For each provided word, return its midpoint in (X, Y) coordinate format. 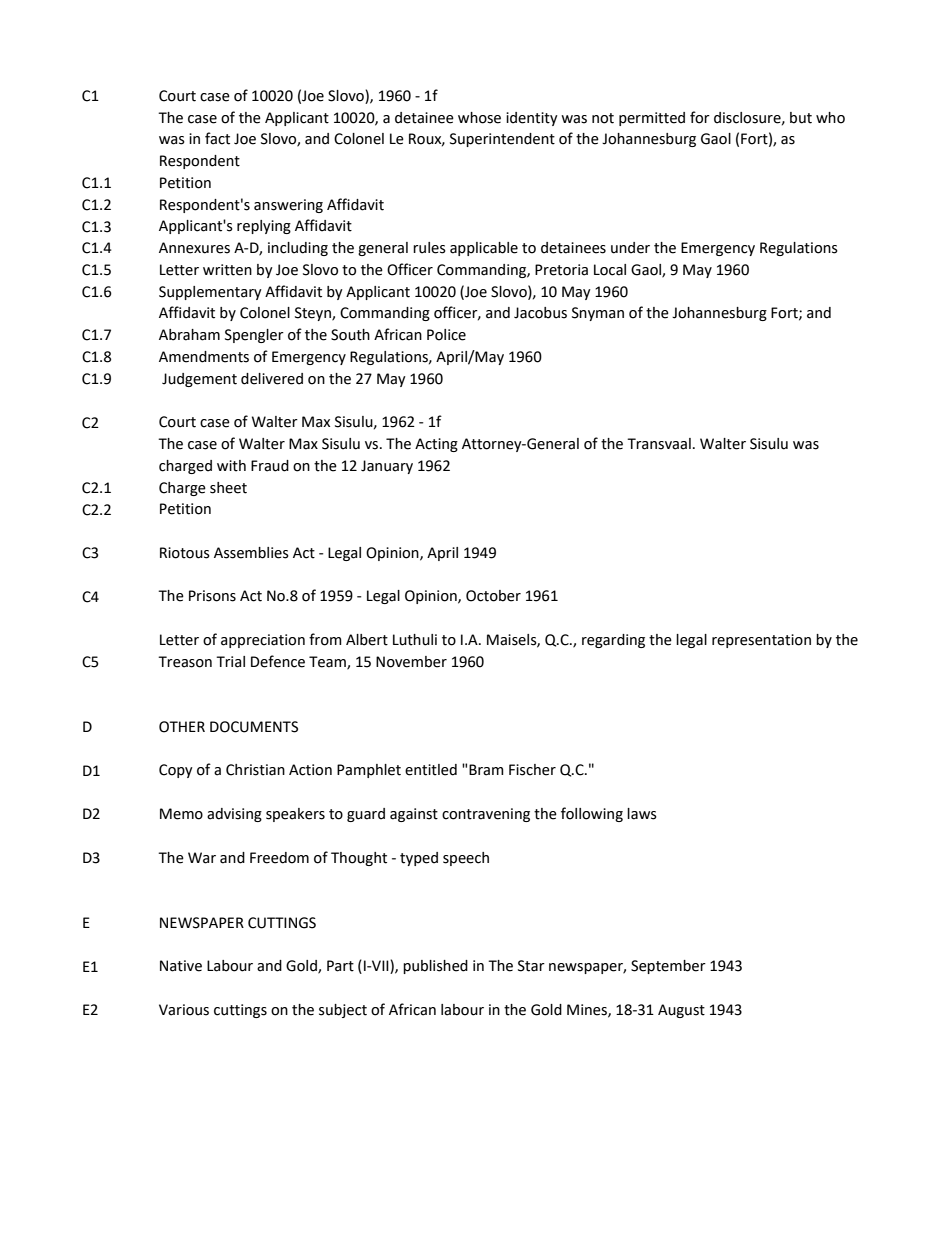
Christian (255, 770)
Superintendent (502, 140)
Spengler (254, 336)
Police (446, 335)
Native (181, 966)
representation (761, 641)
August (681, 1011)
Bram (486, 770)
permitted (652, 119)
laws (642, 814)
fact (217, 138)
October (493, 596)
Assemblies (251, 553)
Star (531, 966)
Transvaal (659, 444)
